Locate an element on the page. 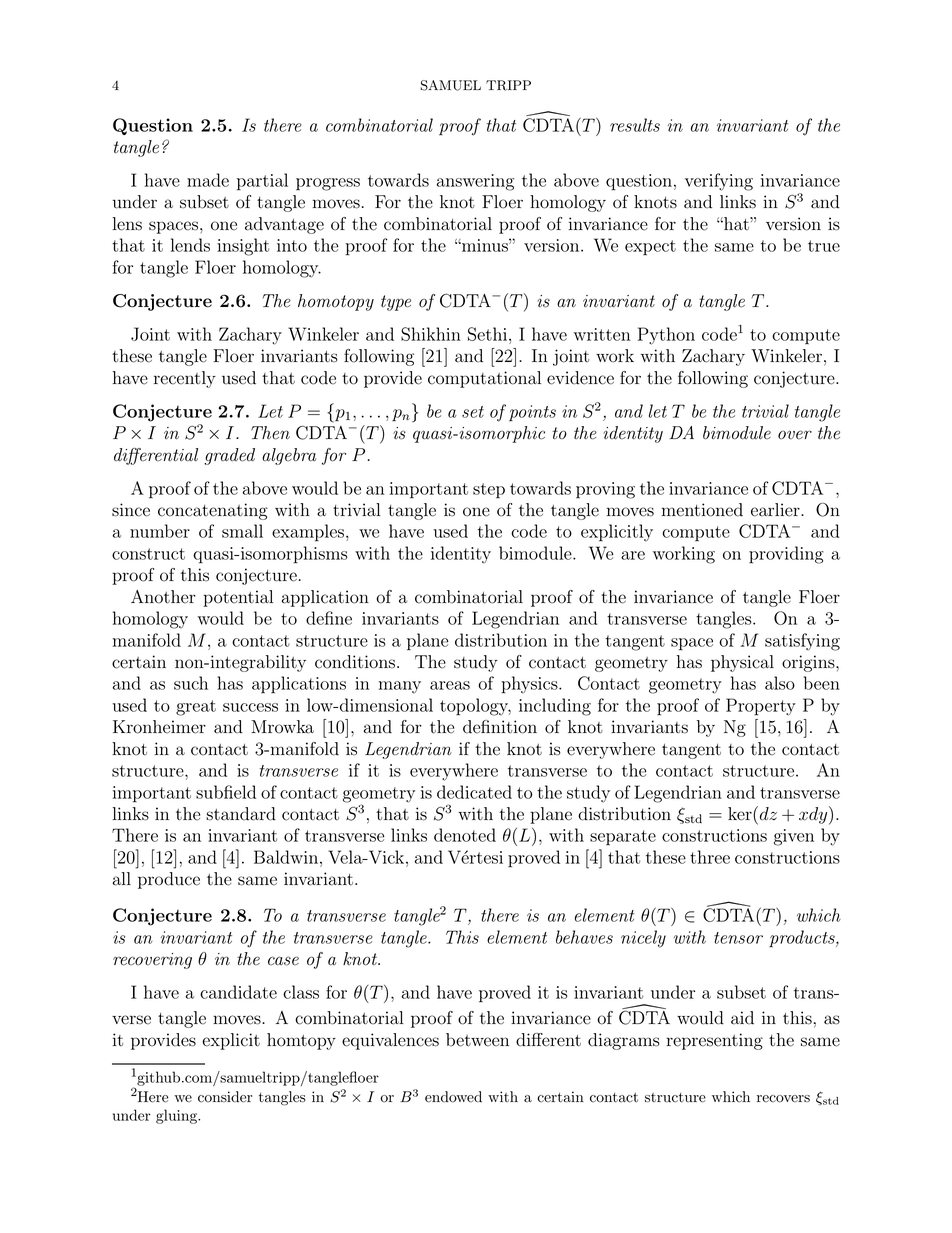  Property is located at coordinates (761, 707).
